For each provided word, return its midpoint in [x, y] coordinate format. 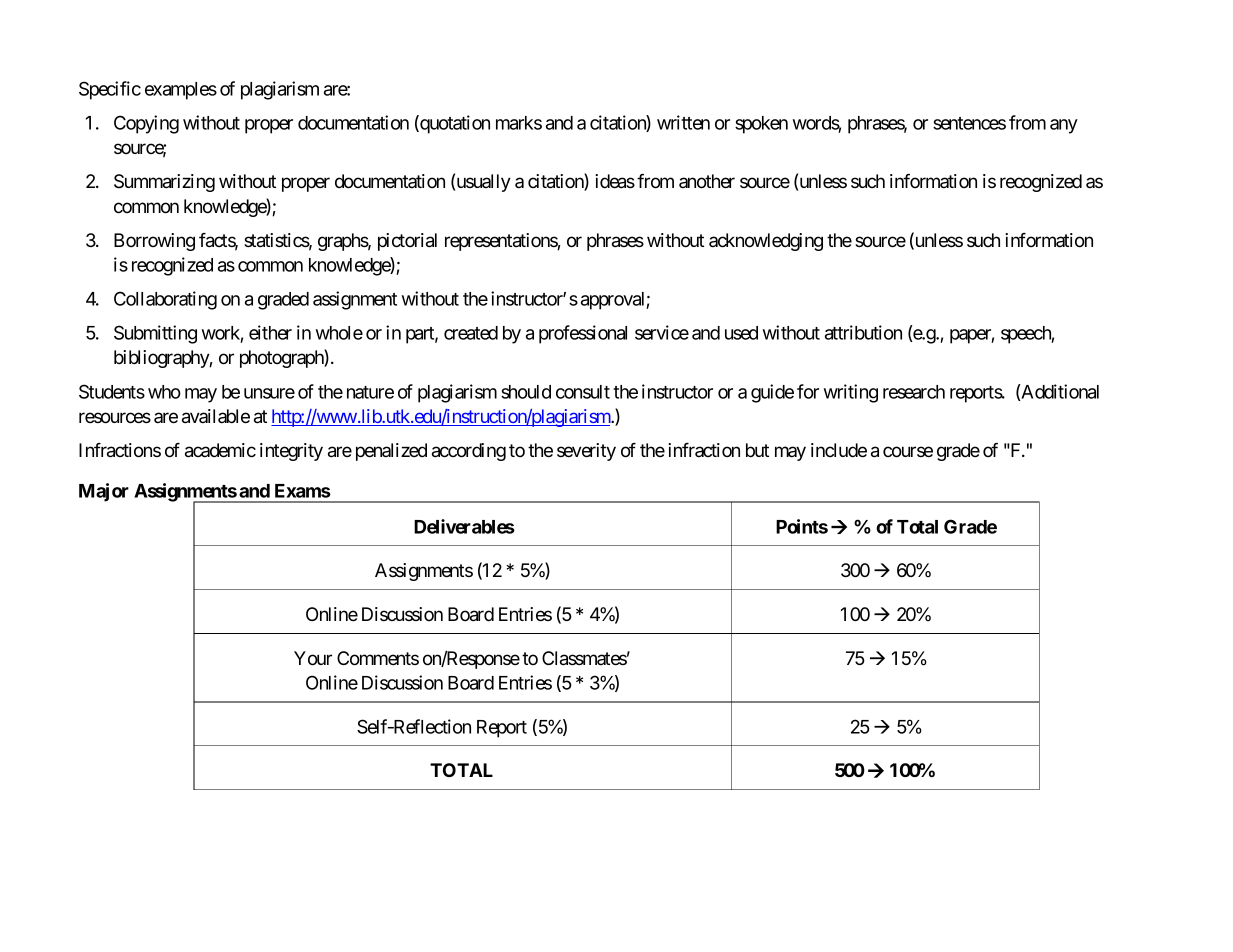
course [908, 452]
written [683, 122]
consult [583, 392]
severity [586, 452]
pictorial [407, 242]
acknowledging [766, 242]
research [914, 392]
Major [104, 492]
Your [313, 658]
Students [112, 391]
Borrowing [154, 242]
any [1064, 126]
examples [181, 91]
